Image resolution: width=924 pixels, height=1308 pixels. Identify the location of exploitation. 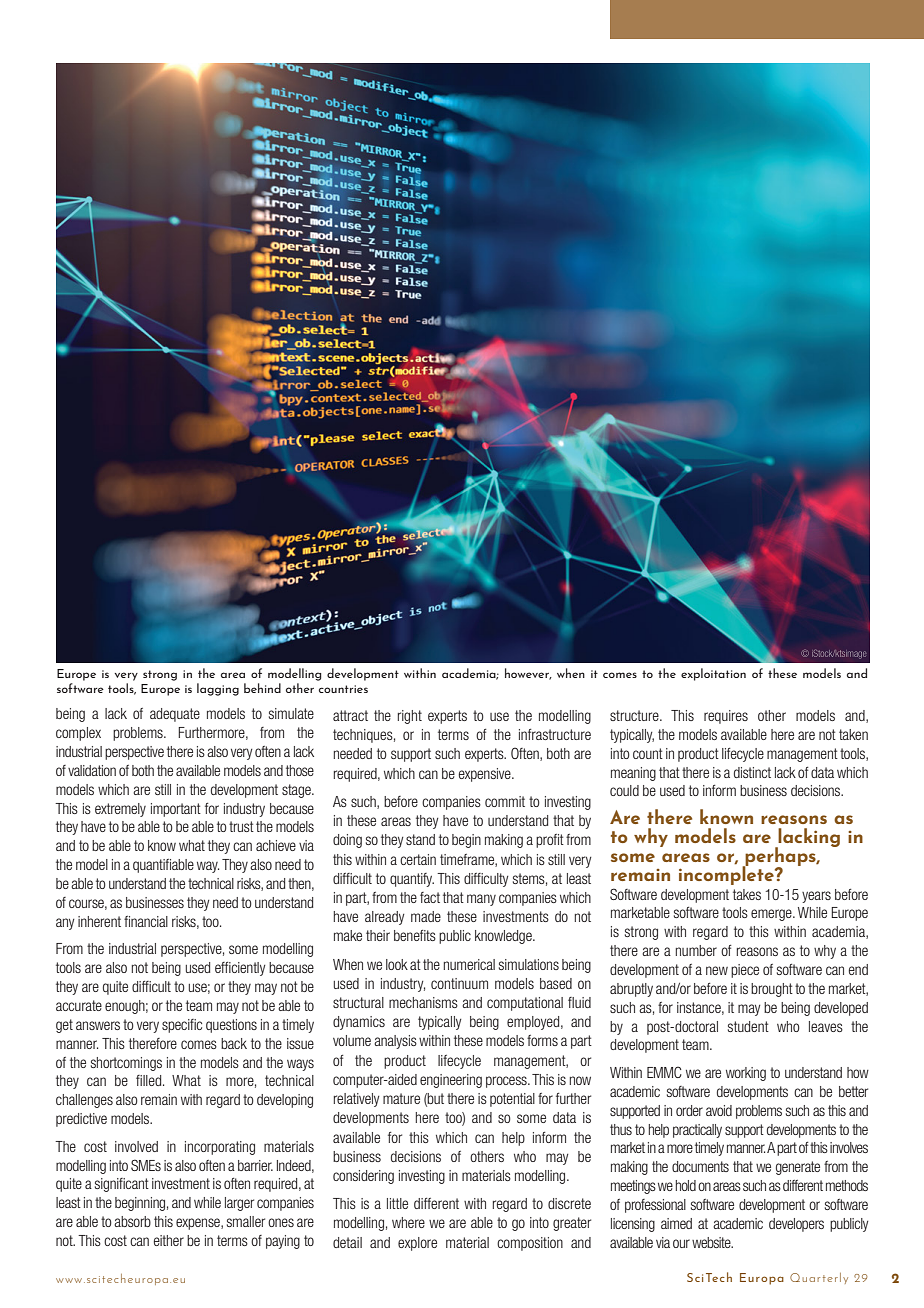
(713, 674).
